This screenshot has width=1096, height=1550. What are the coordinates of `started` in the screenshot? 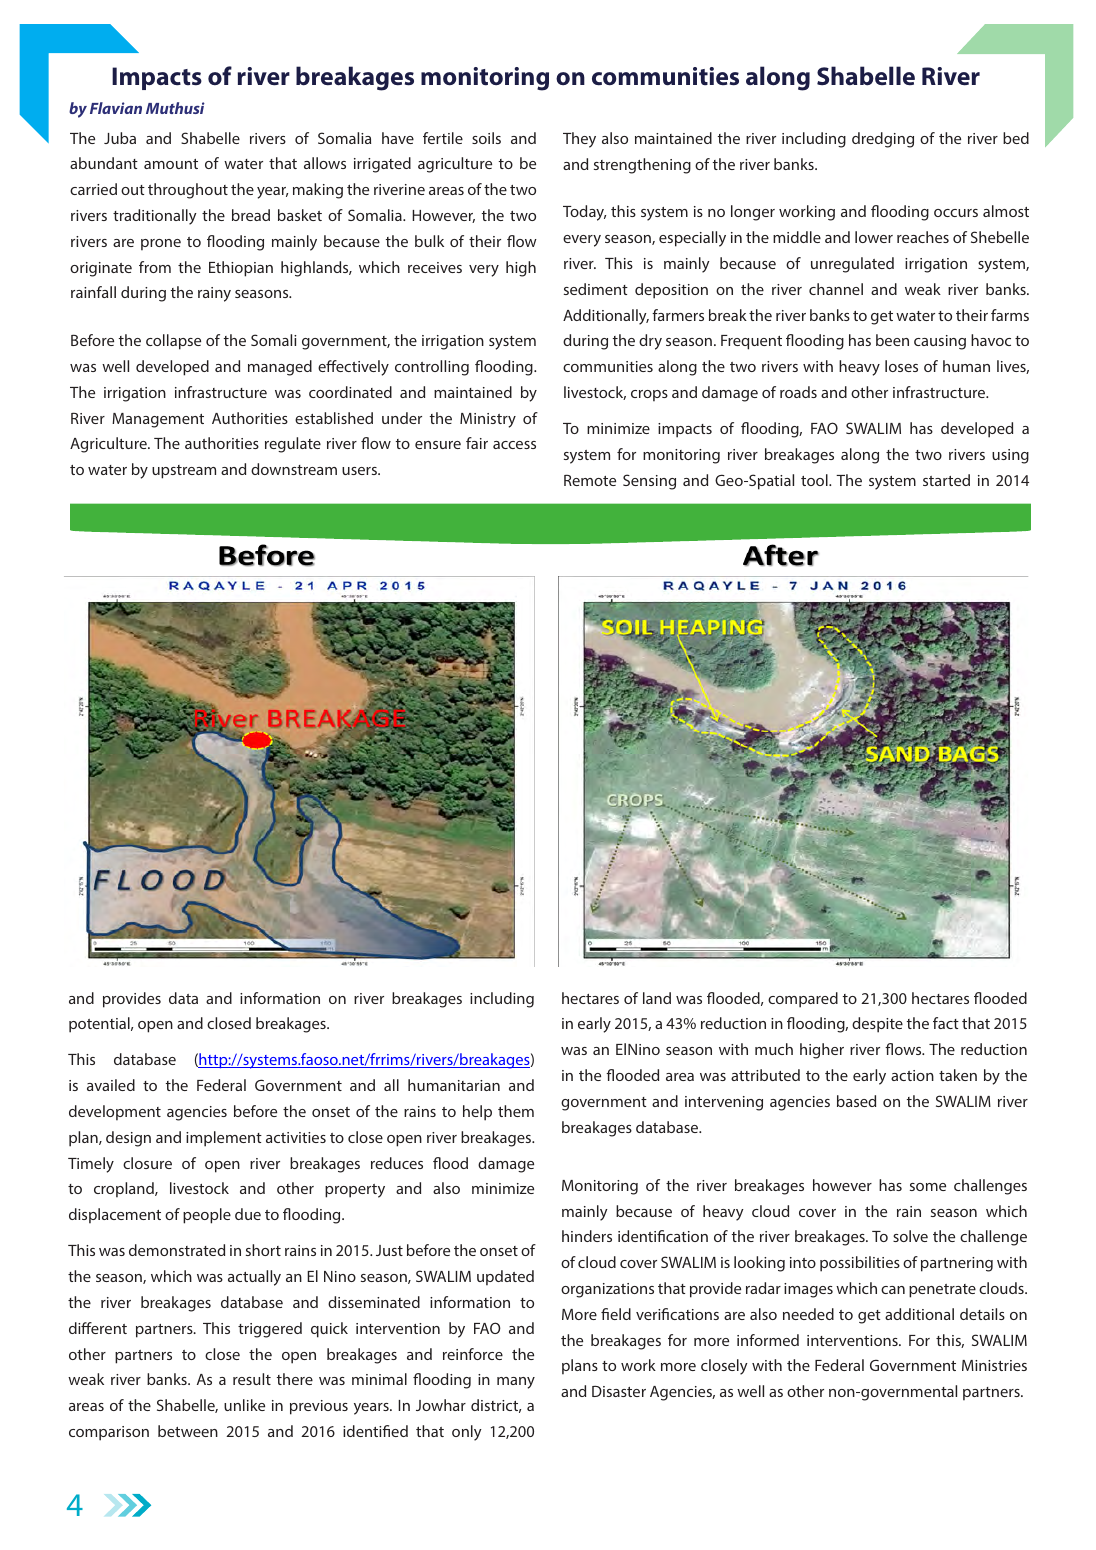 It's located at (946, 480).
